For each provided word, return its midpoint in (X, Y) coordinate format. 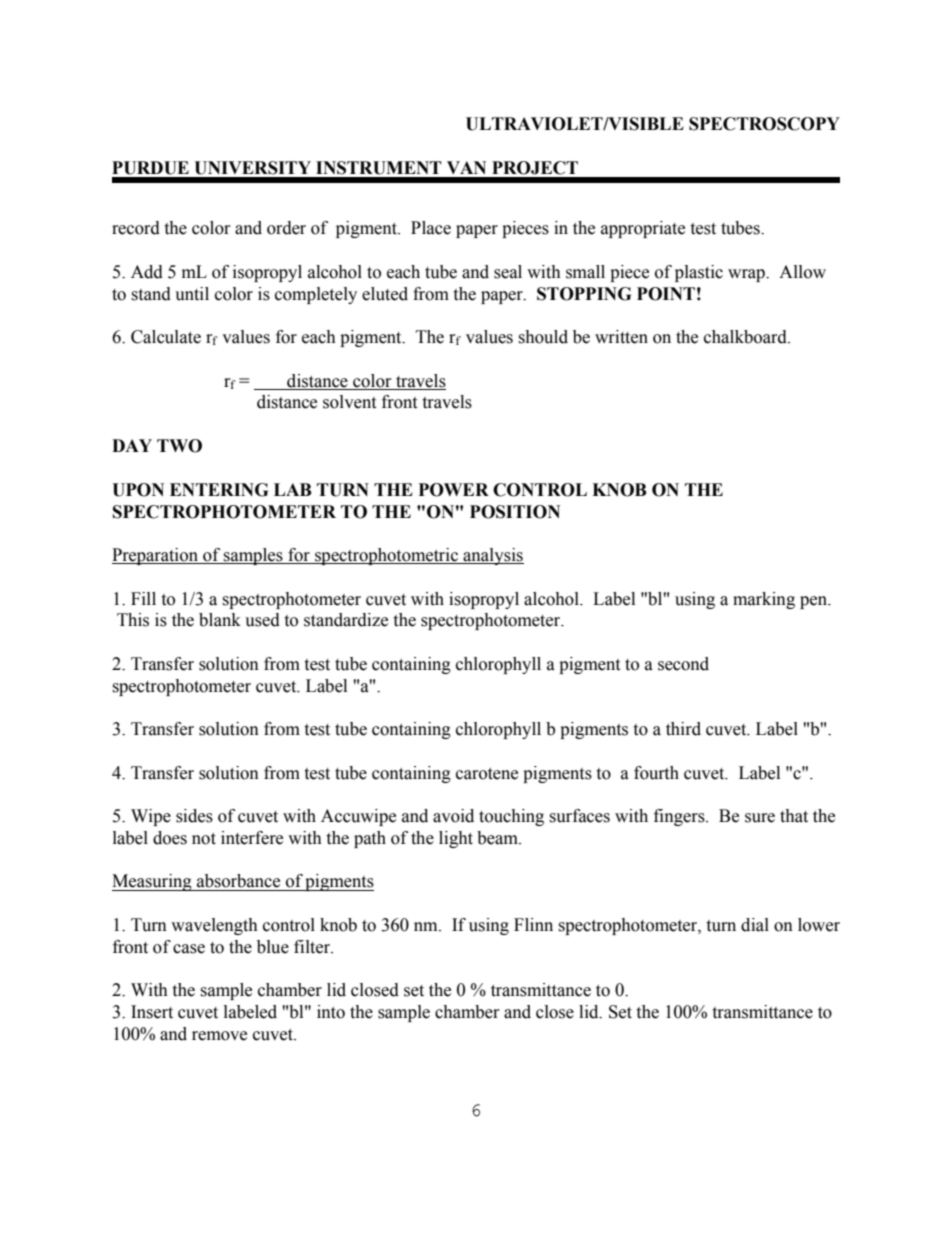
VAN (466, 167)
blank (220, 620)
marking (764, 600)
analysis (493, 556)
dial (755, 925)
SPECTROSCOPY (764, 124)
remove (219, 1036)
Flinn (533, 924)
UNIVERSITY (252, 168)
